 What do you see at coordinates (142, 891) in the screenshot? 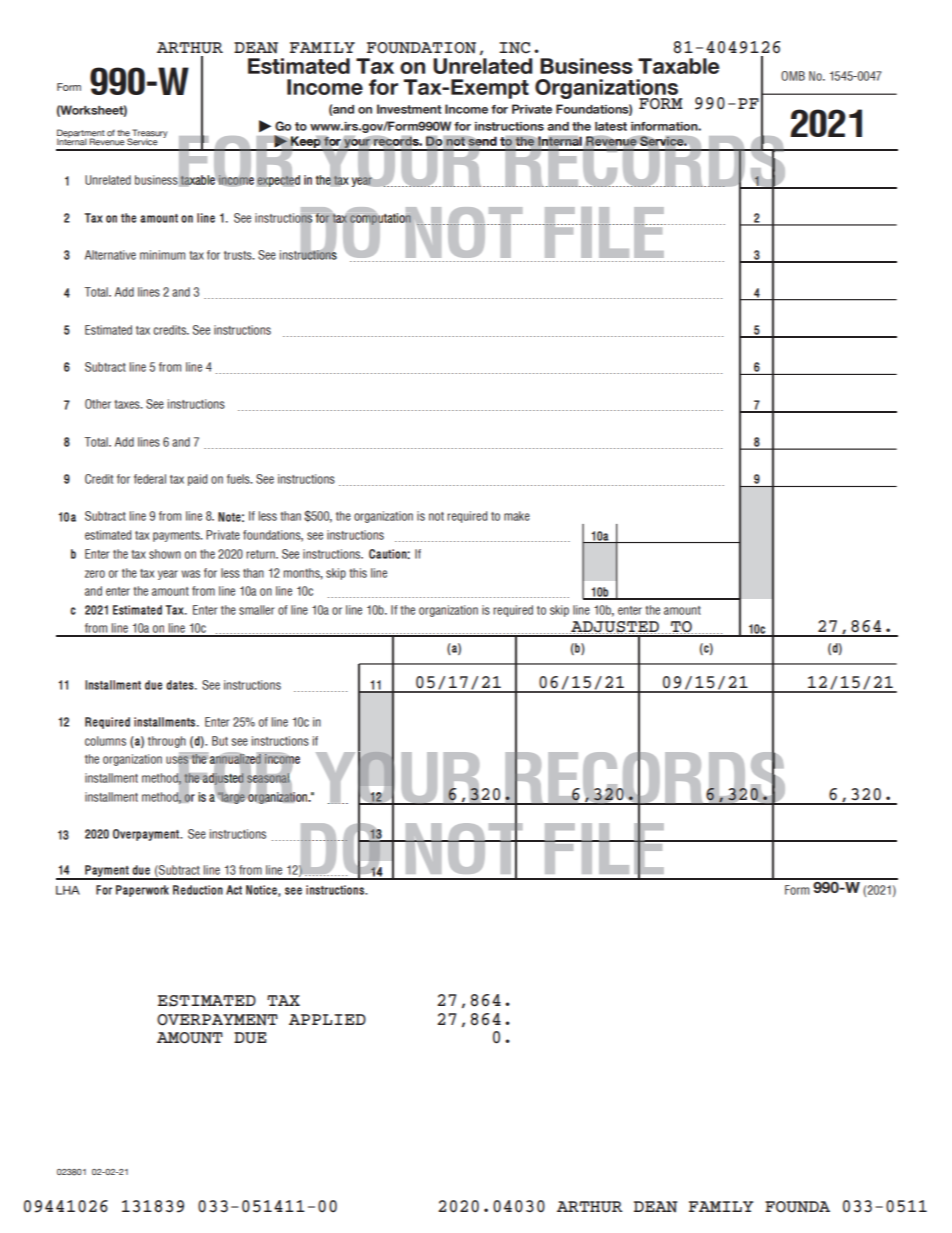
I see `Paperwork` at bounding box center [142, 891].
